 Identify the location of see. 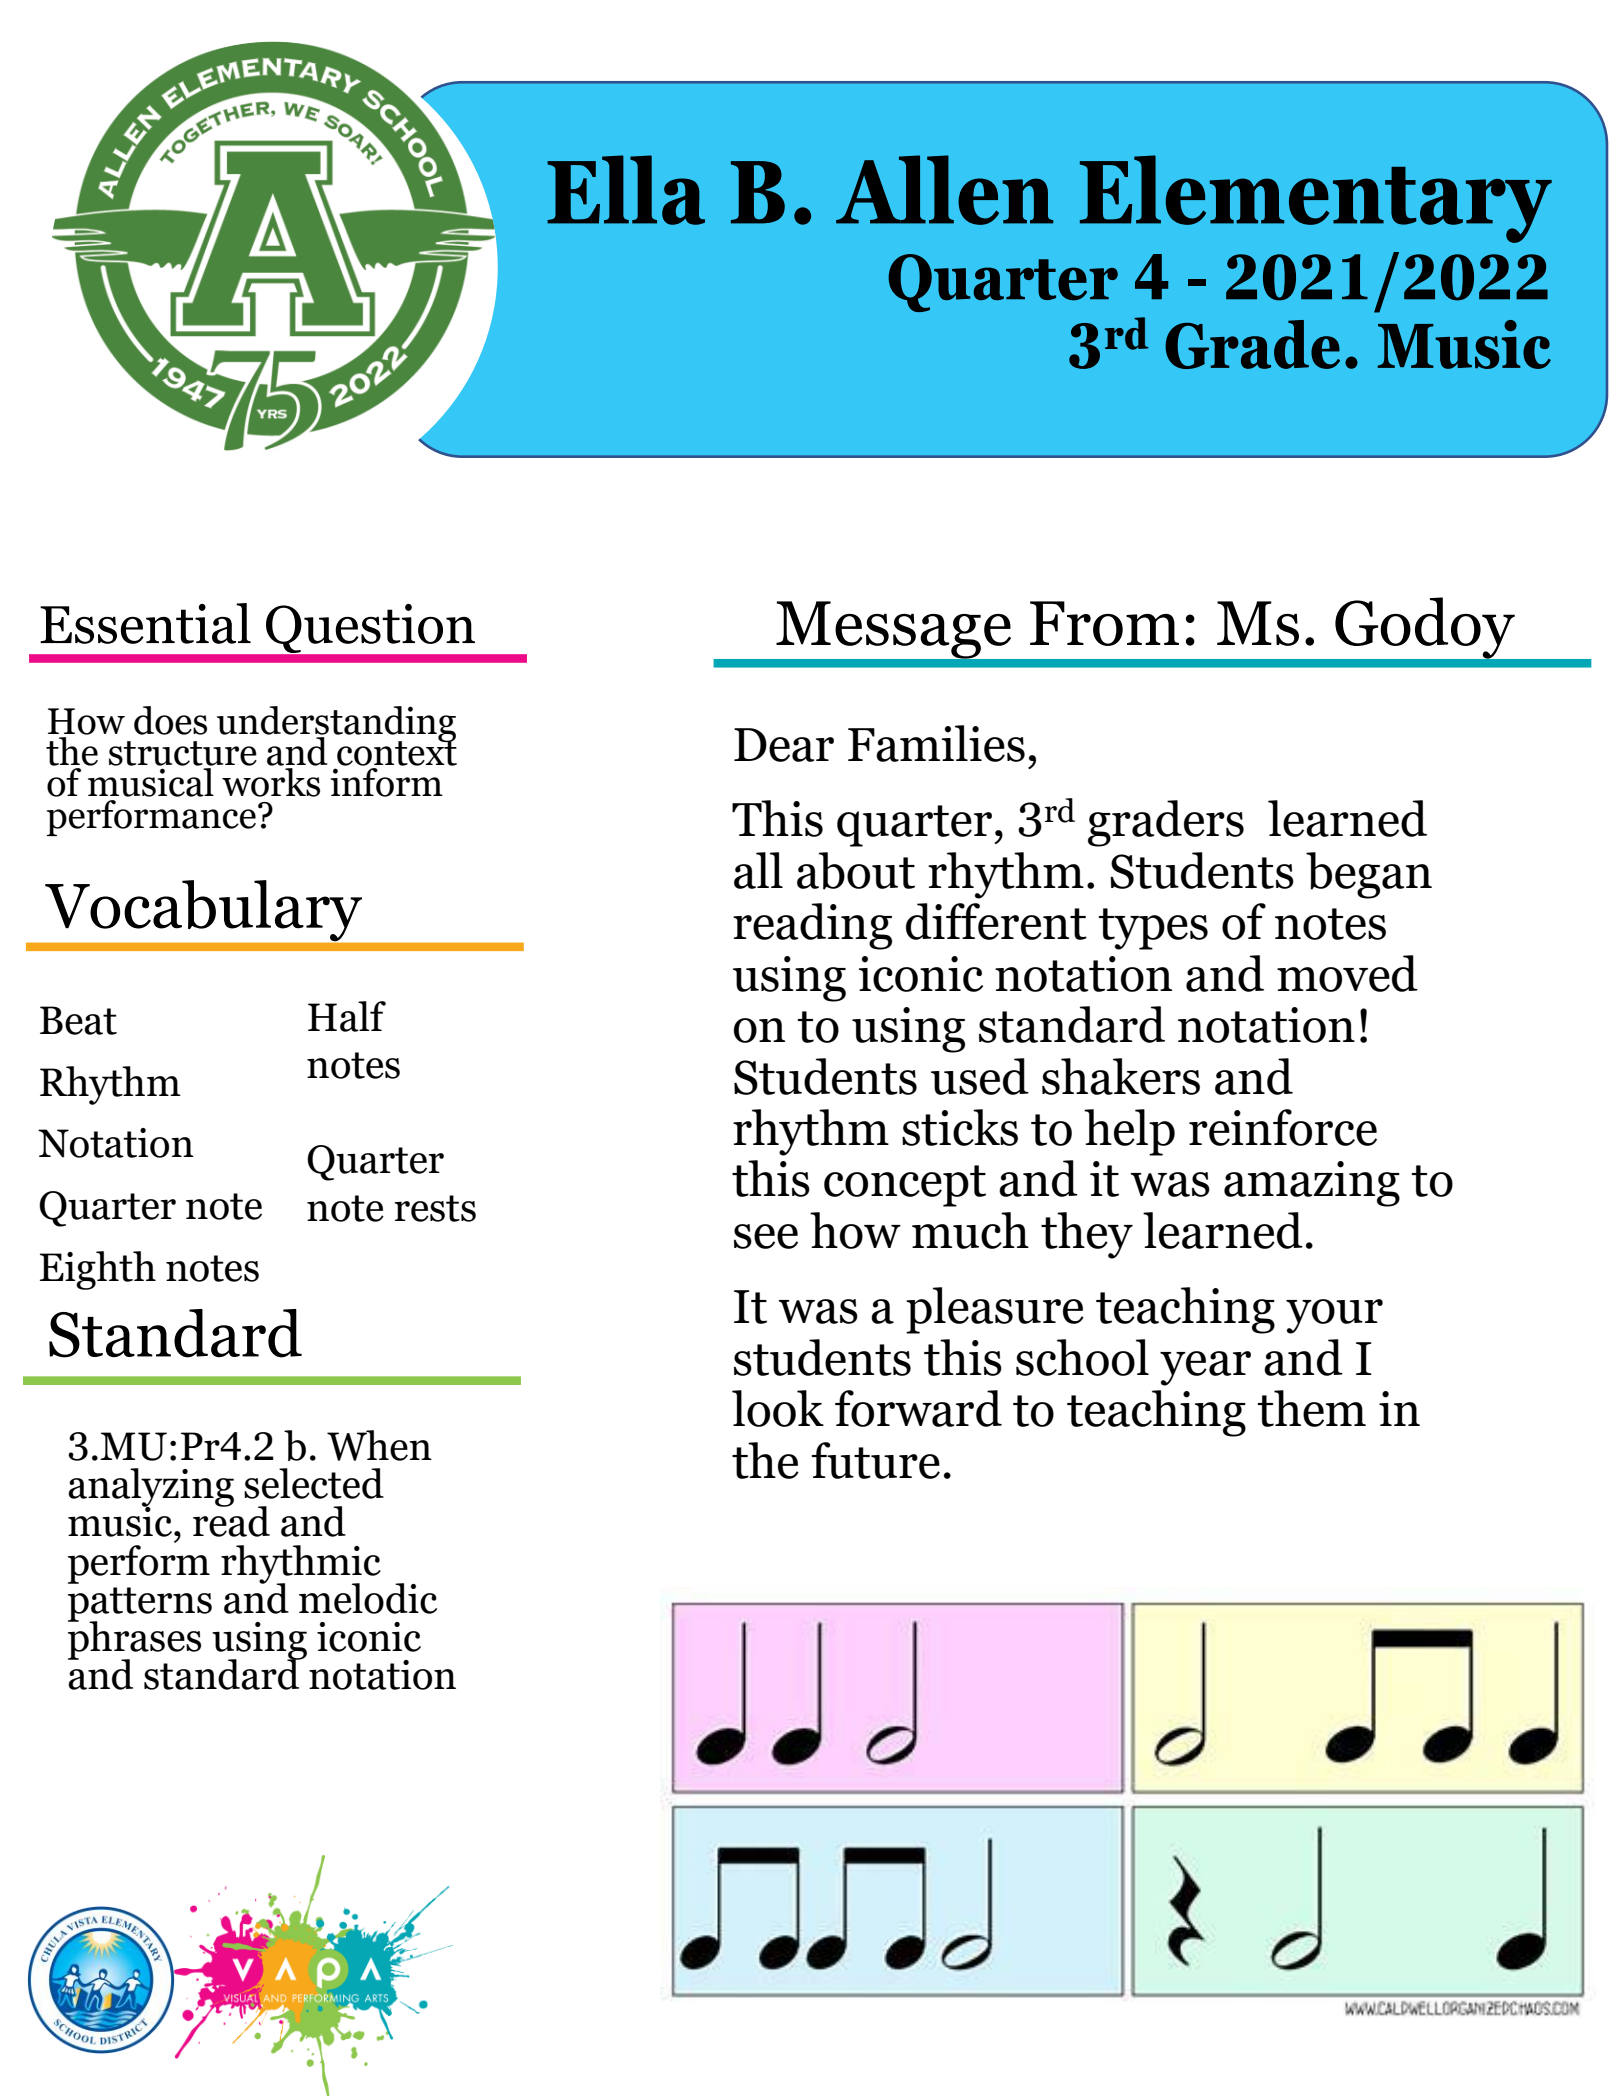
(766, 1236).
